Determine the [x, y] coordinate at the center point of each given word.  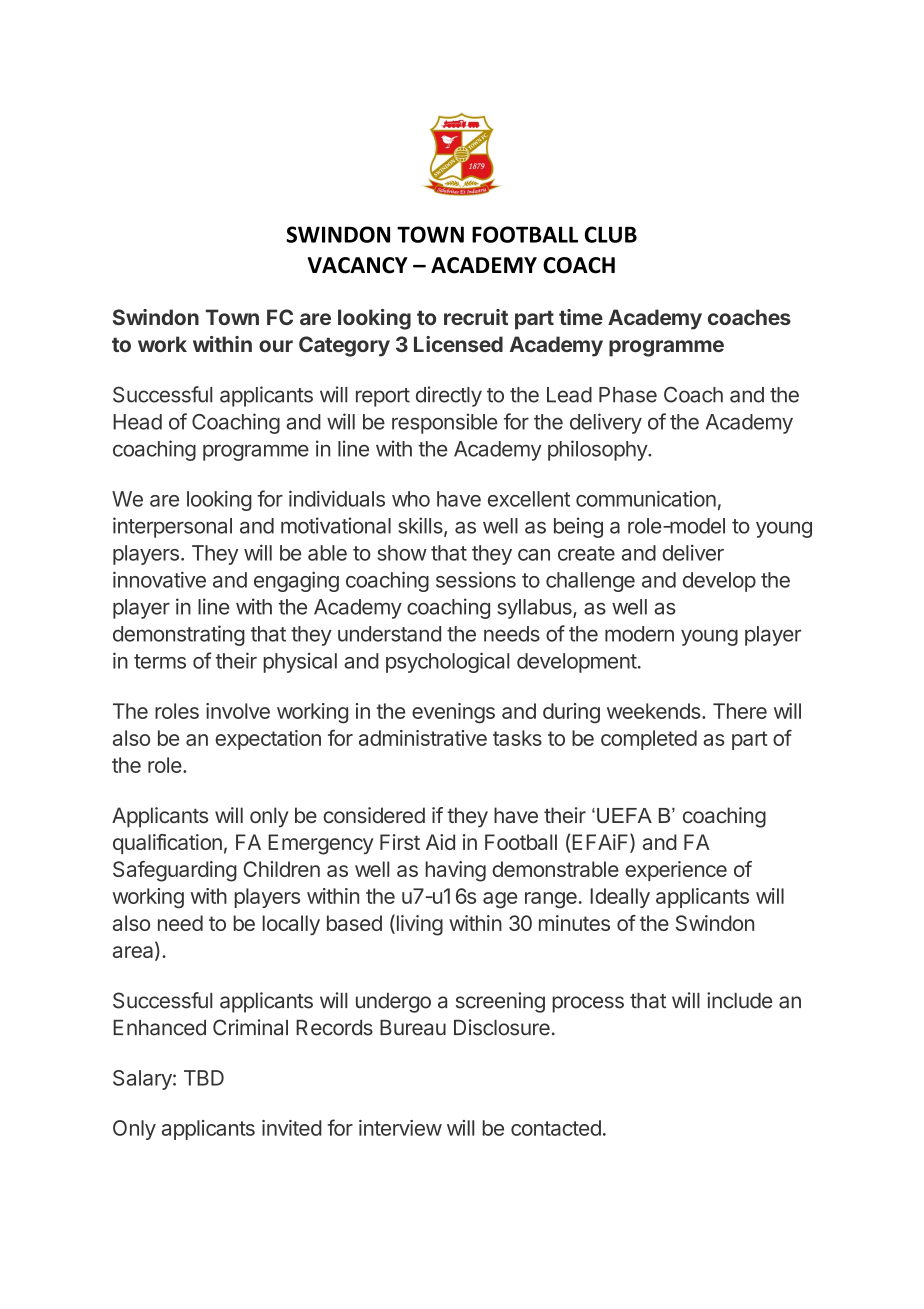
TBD [204, 1078]
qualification [167, 844]
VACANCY [358, 265]
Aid [440, 842]
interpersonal [172, 527]
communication [646, 498]
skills [421, 526]
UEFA [624, 816]
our [276, 346]
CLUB [611, 234]
